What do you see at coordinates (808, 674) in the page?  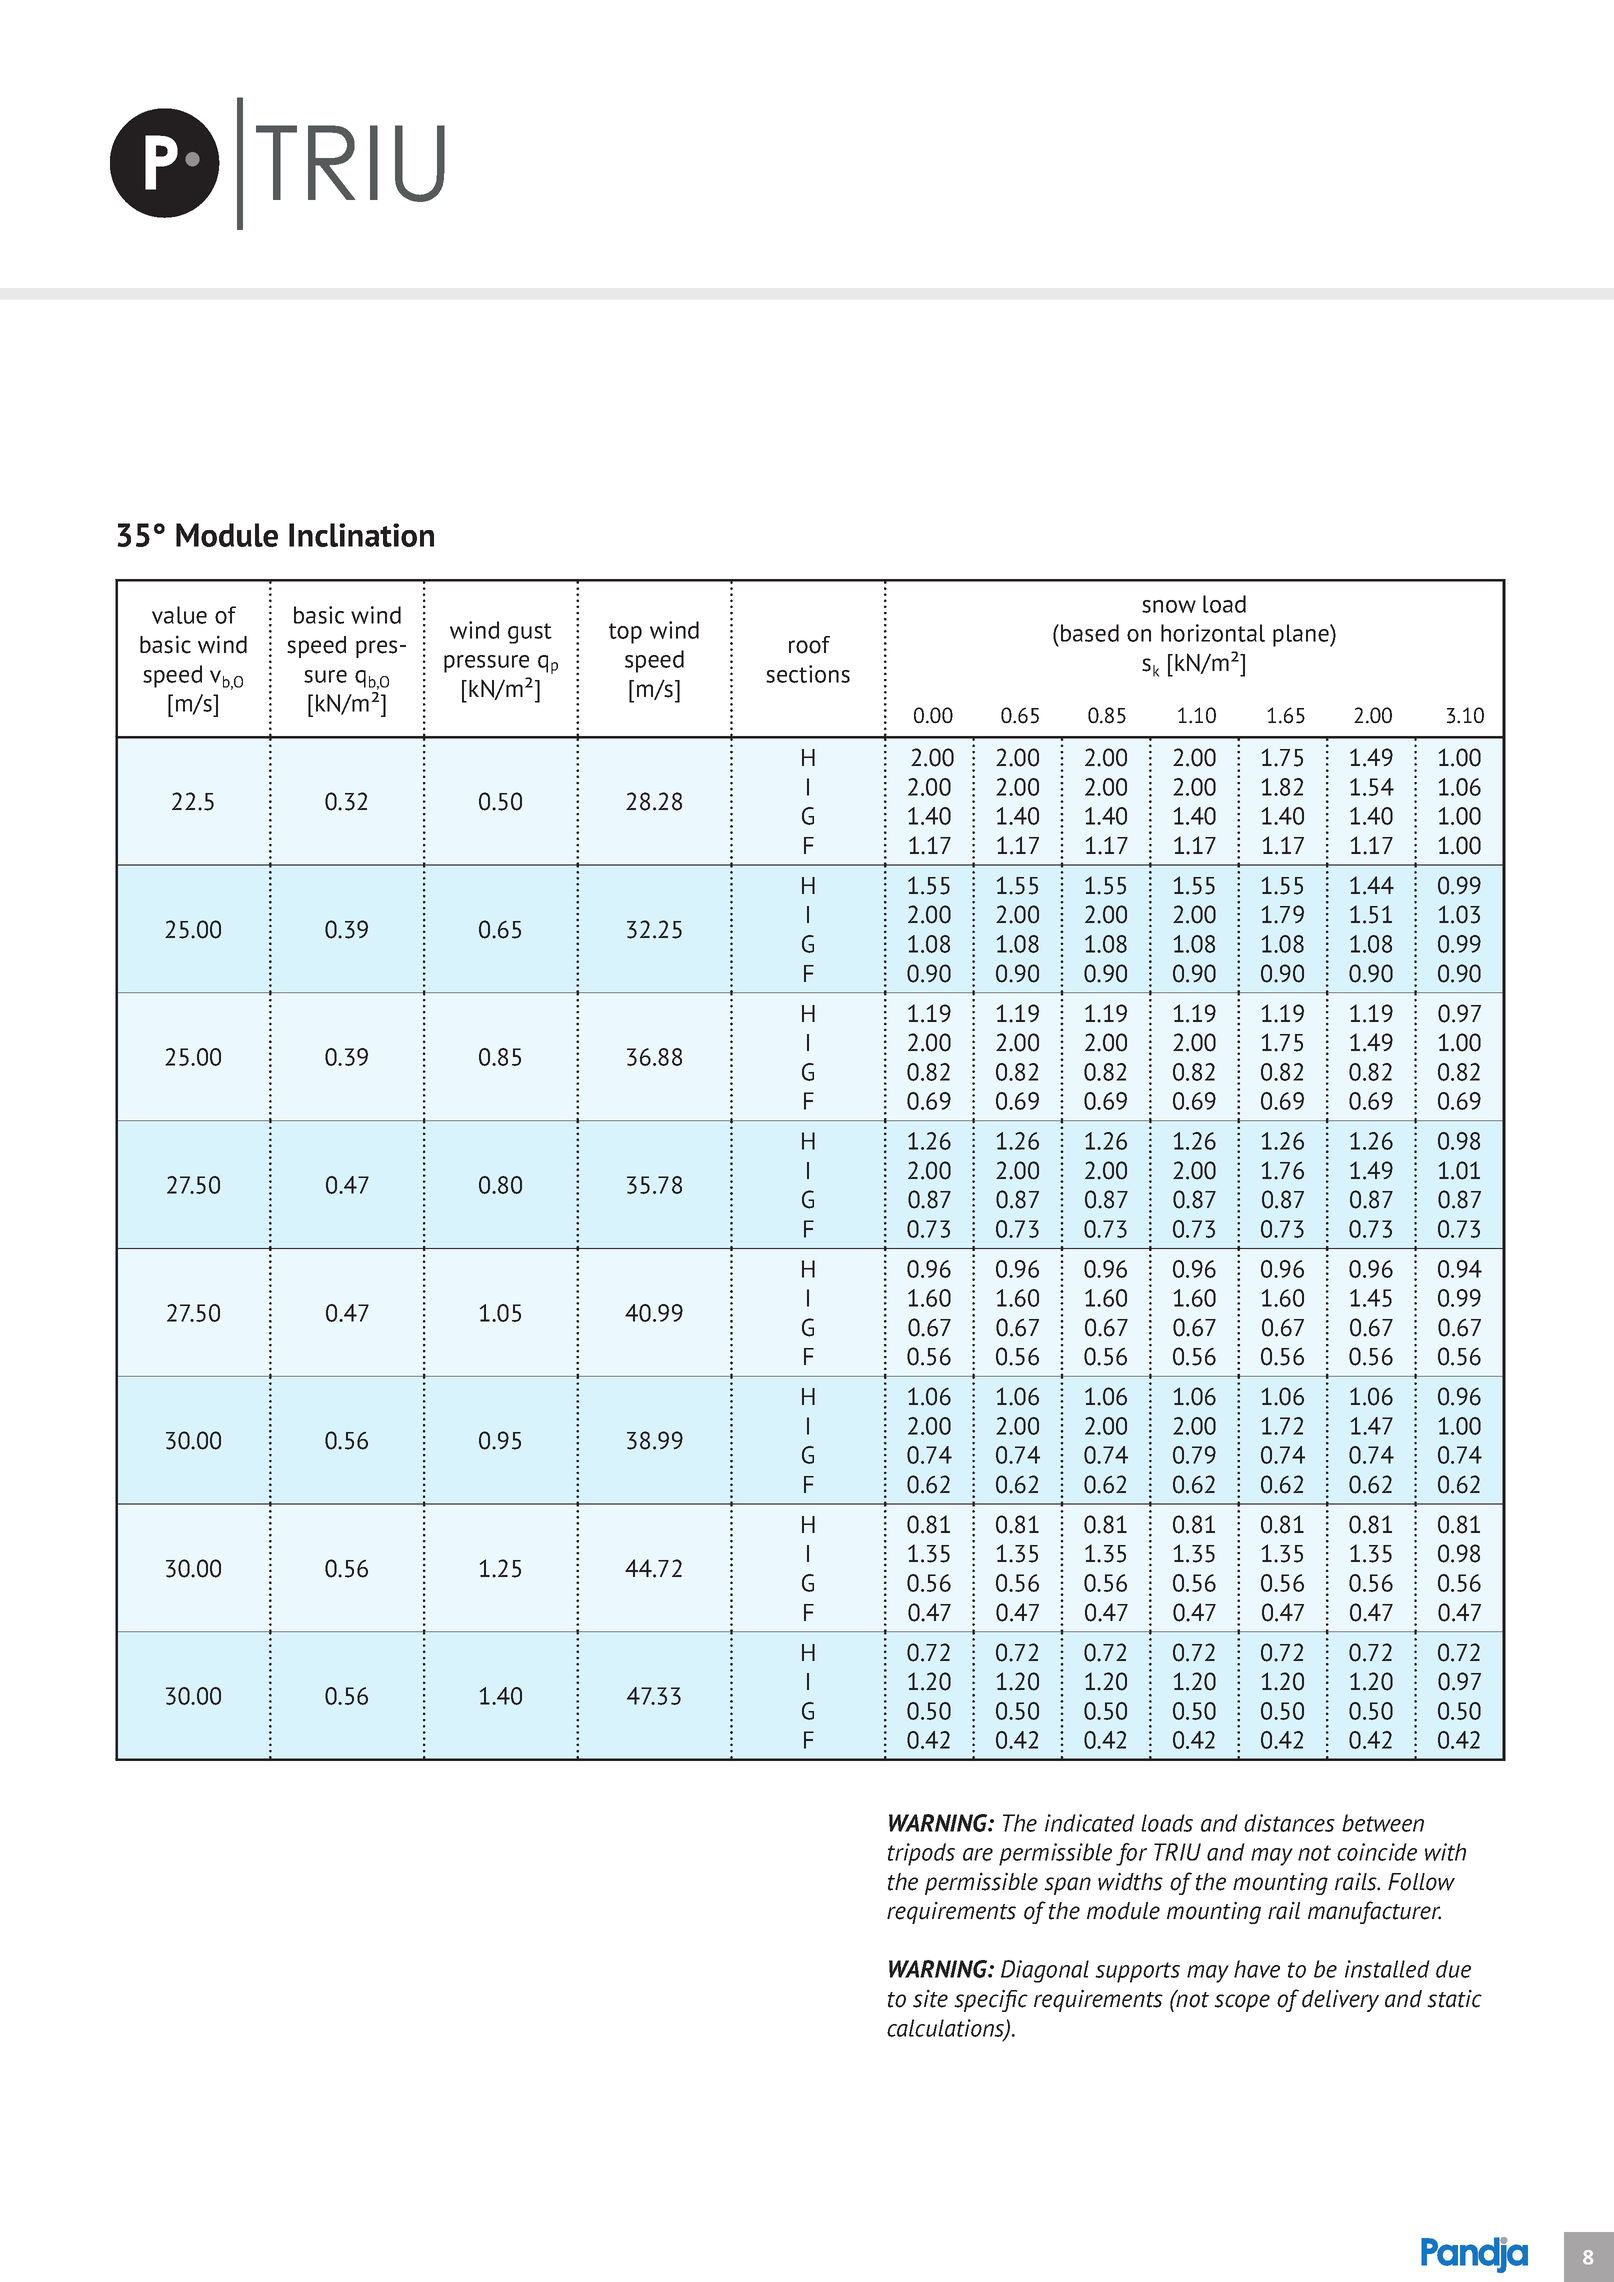 I see `sections` at bounding box center [808, 674].
